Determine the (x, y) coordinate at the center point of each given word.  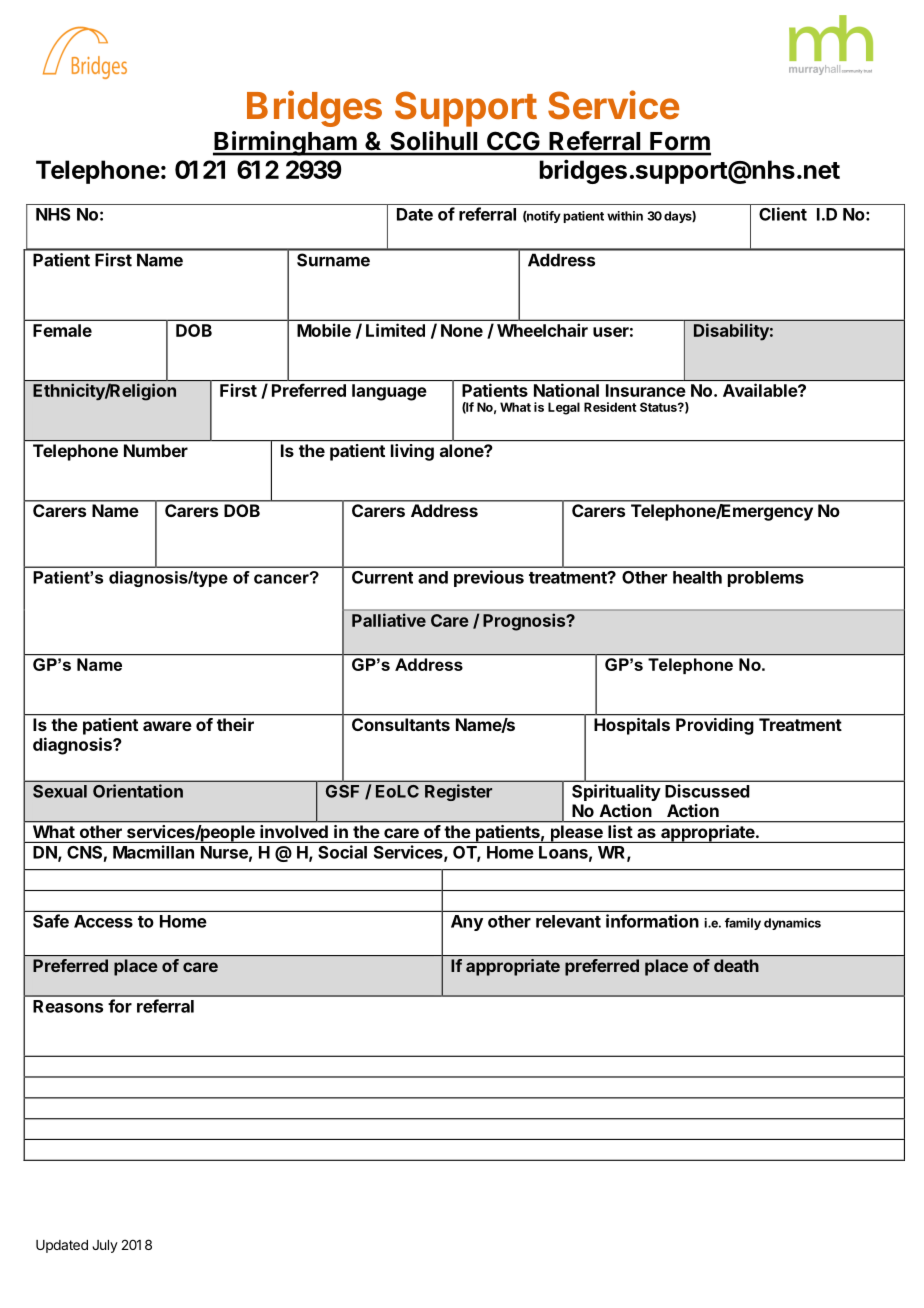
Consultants (401, 724)
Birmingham (286, 143)
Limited (395, 330)
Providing (714, 726)
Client (783, 214)
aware (167, 726)
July (105, 1246)
